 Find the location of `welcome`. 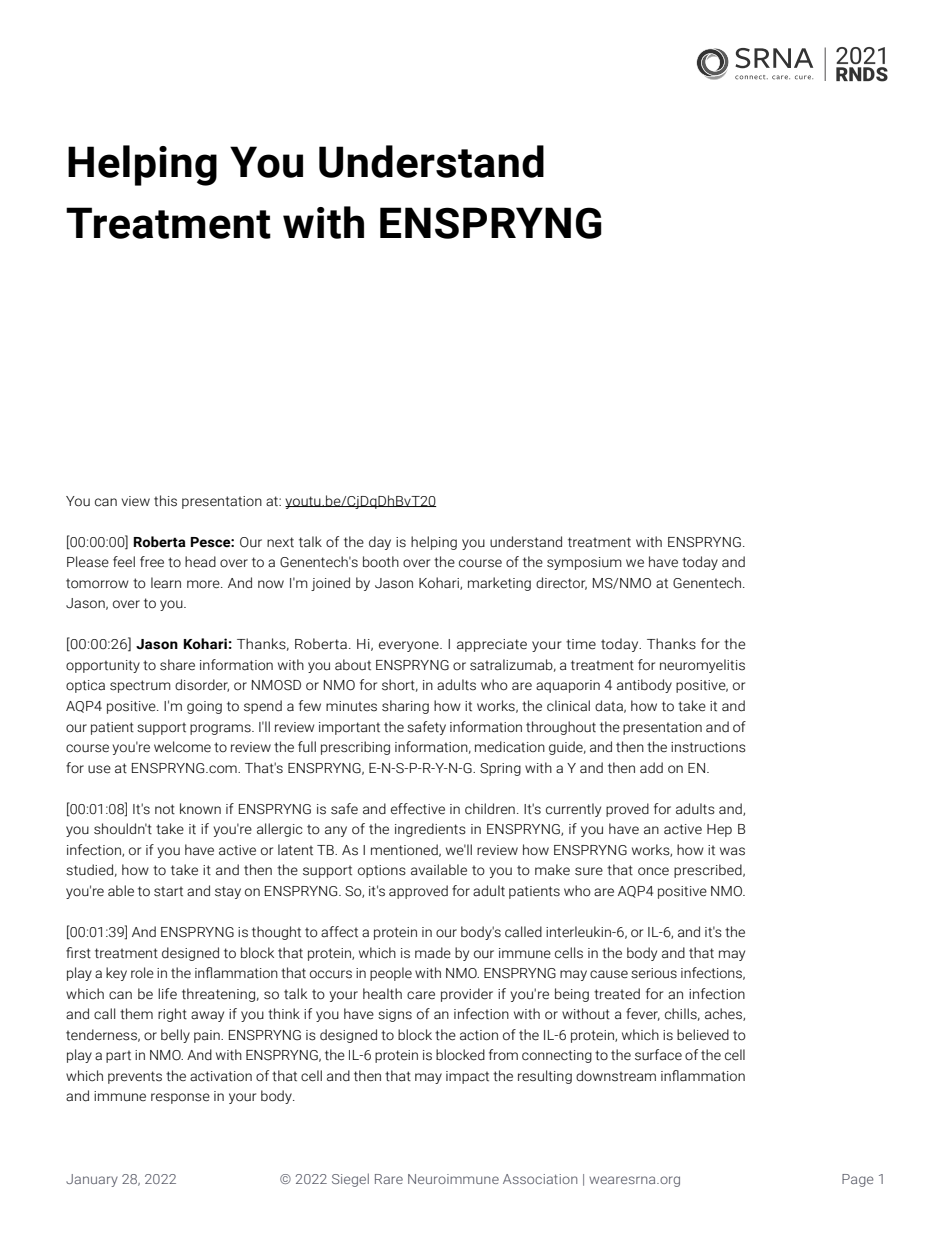

welcome is located at coordinates (182, 747).
